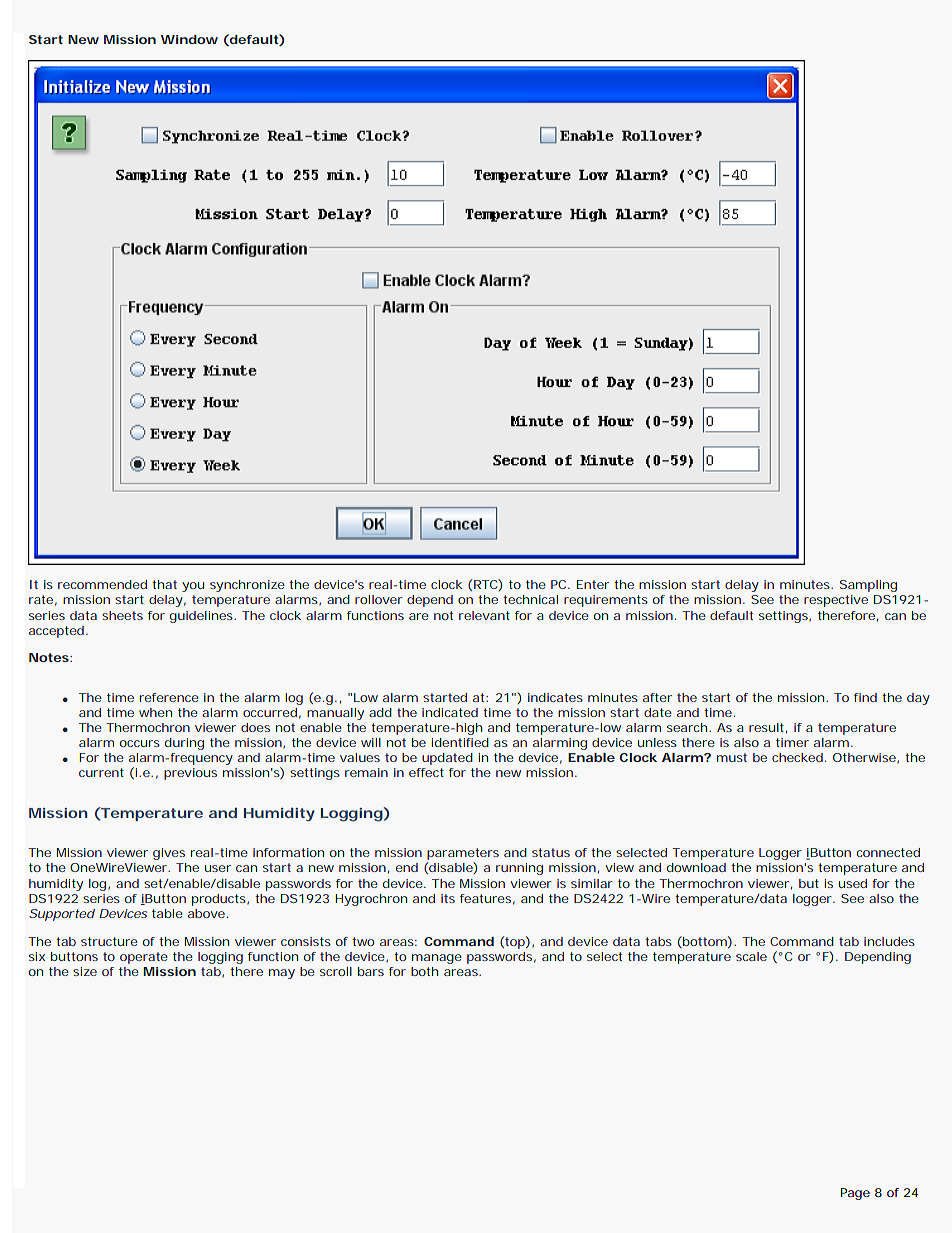 The height and width of the page is (1233, 952). Describe the element at coordinates (85, 971) in the page. I see `size` at that location.
